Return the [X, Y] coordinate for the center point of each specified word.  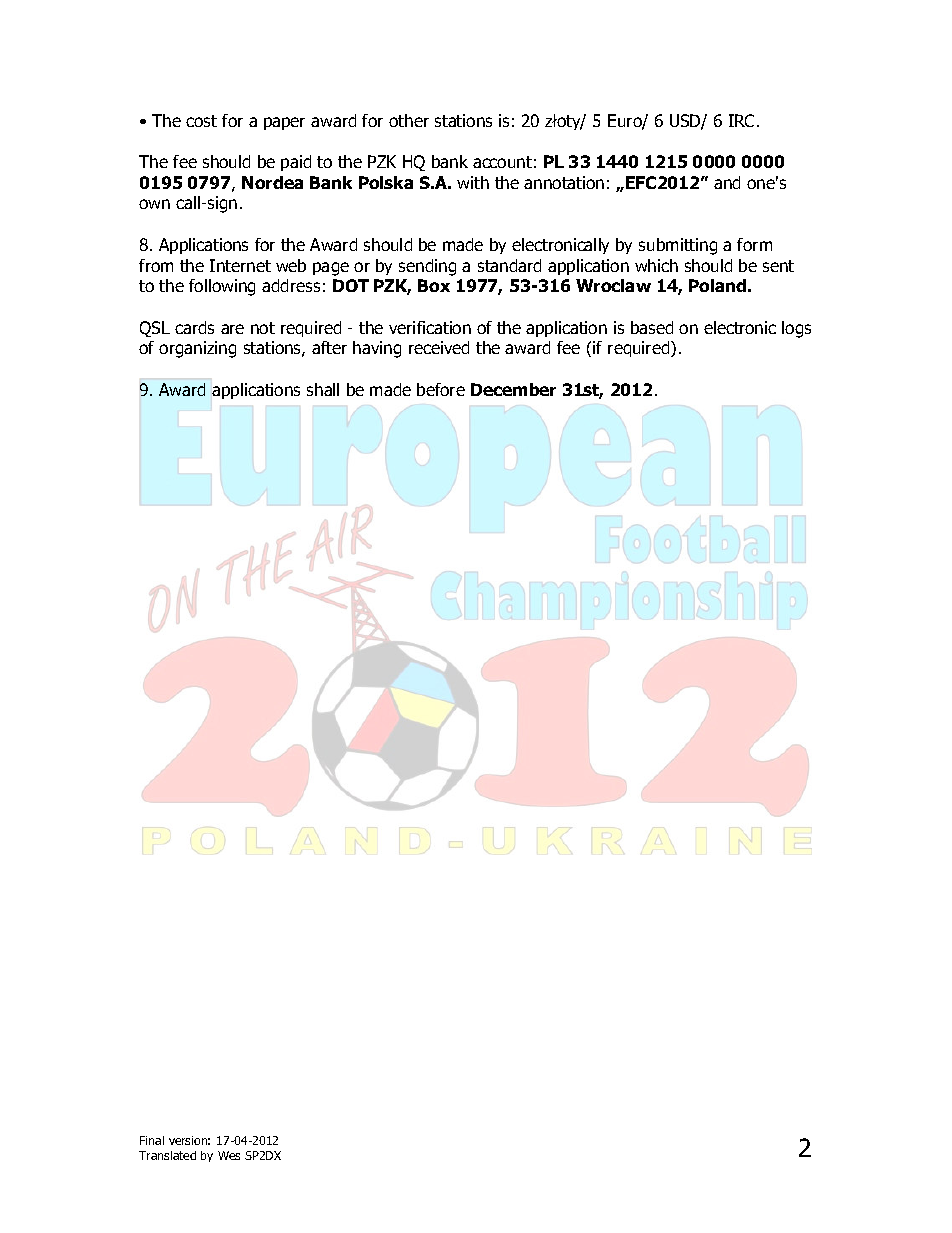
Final [152, 1140]
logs [796, 329]
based [652, 327]
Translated [167, 1155]
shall [323, 389]
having [377, 349]
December [513, 389]
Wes [229, 1155]
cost [201, 121]
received [439, 347]
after [329, 347]
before [441, 389]
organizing [197, 349]
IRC [741, 120]
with [473, 182]
